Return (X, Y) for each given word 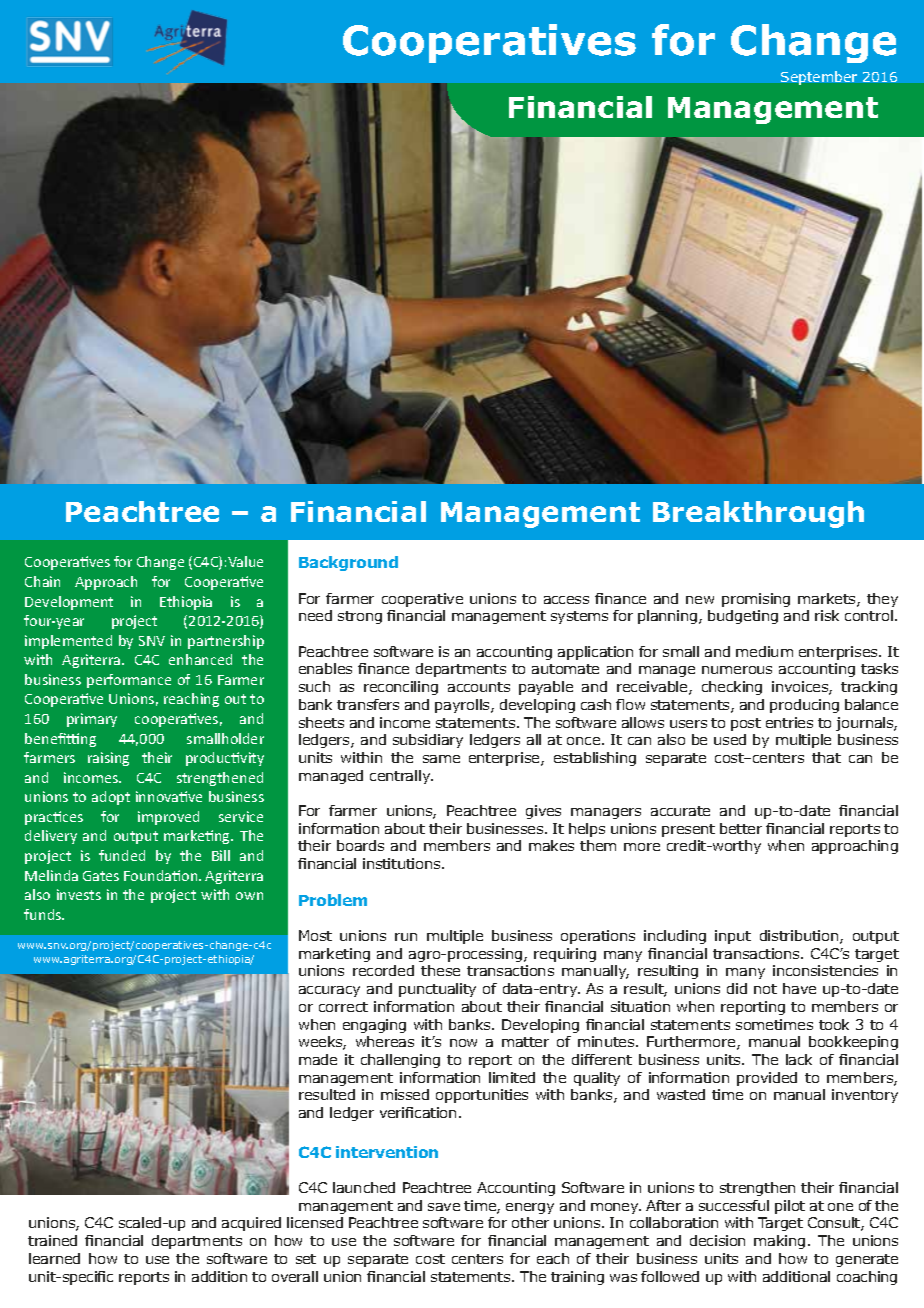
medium (764, 651)
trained (52, 1240)
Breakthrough (758, 514)
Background (348, 563)
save (444, 1207)
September (819, 78)
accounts (479, 687)
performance (129, 681)
